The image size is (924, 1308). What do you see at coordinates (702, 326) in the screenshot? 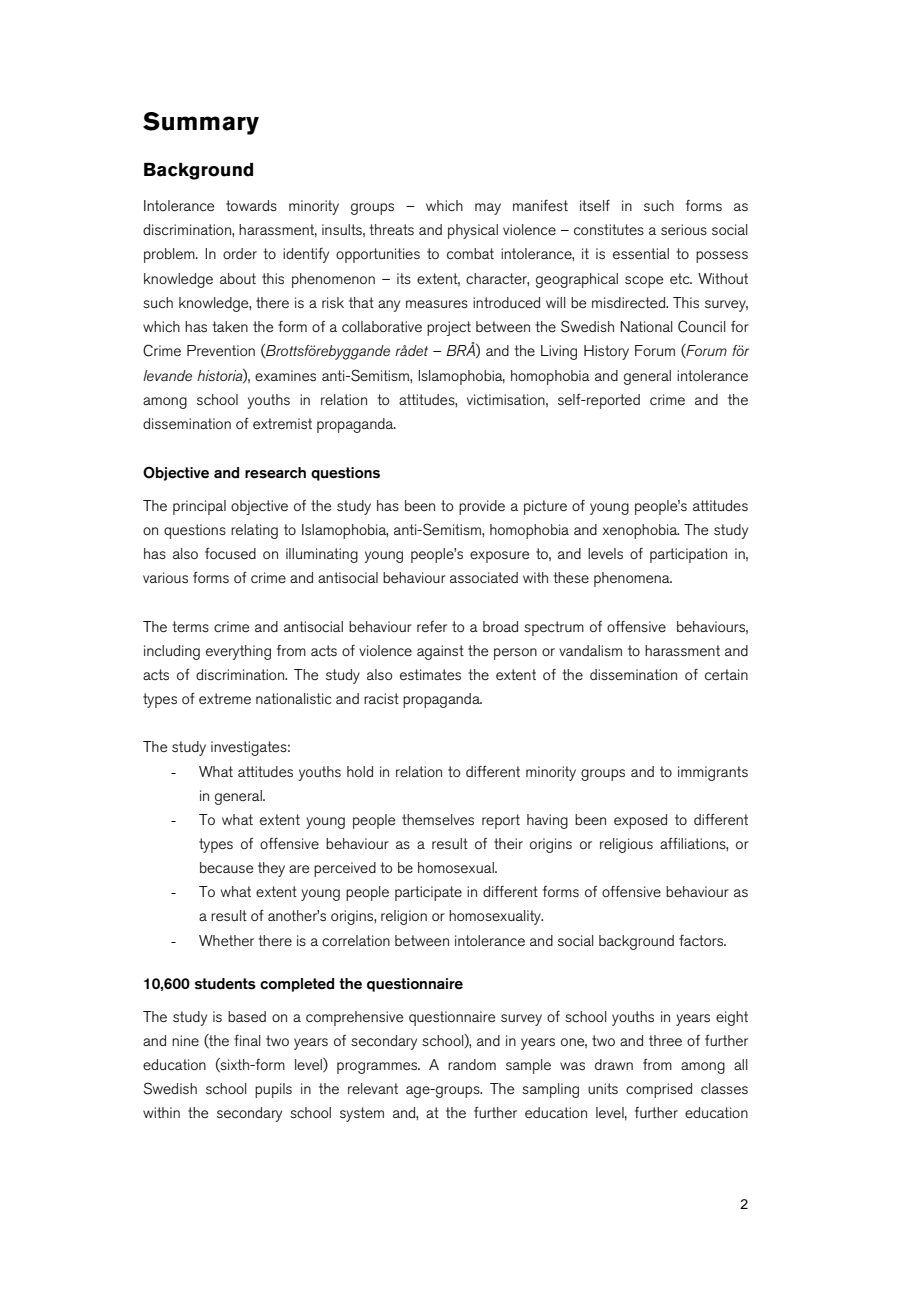
I see `Council` at bounding box center [702, 326].
